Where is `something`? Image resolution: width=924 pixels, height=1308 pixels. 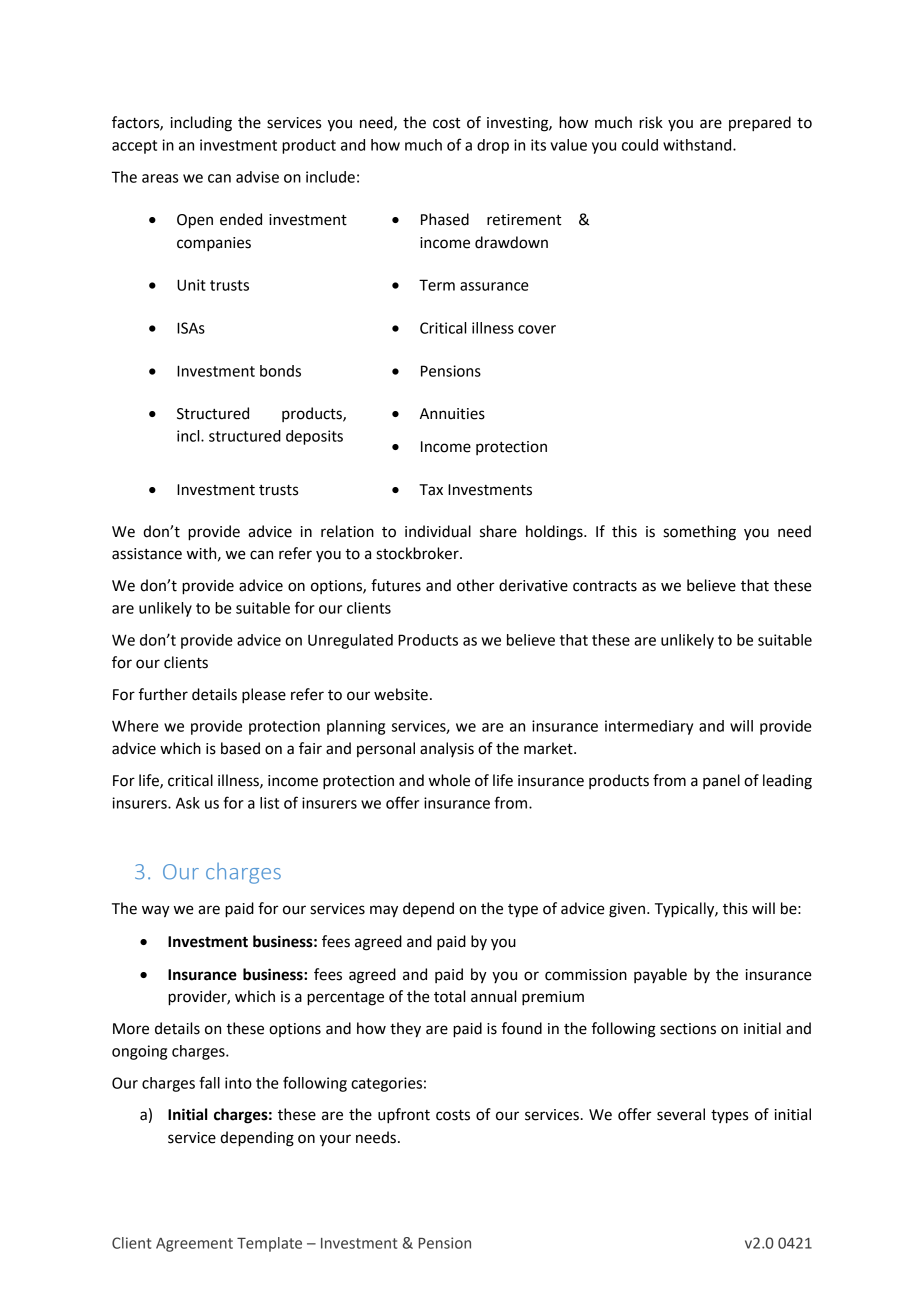
something is located at coordinates (699, 533).
